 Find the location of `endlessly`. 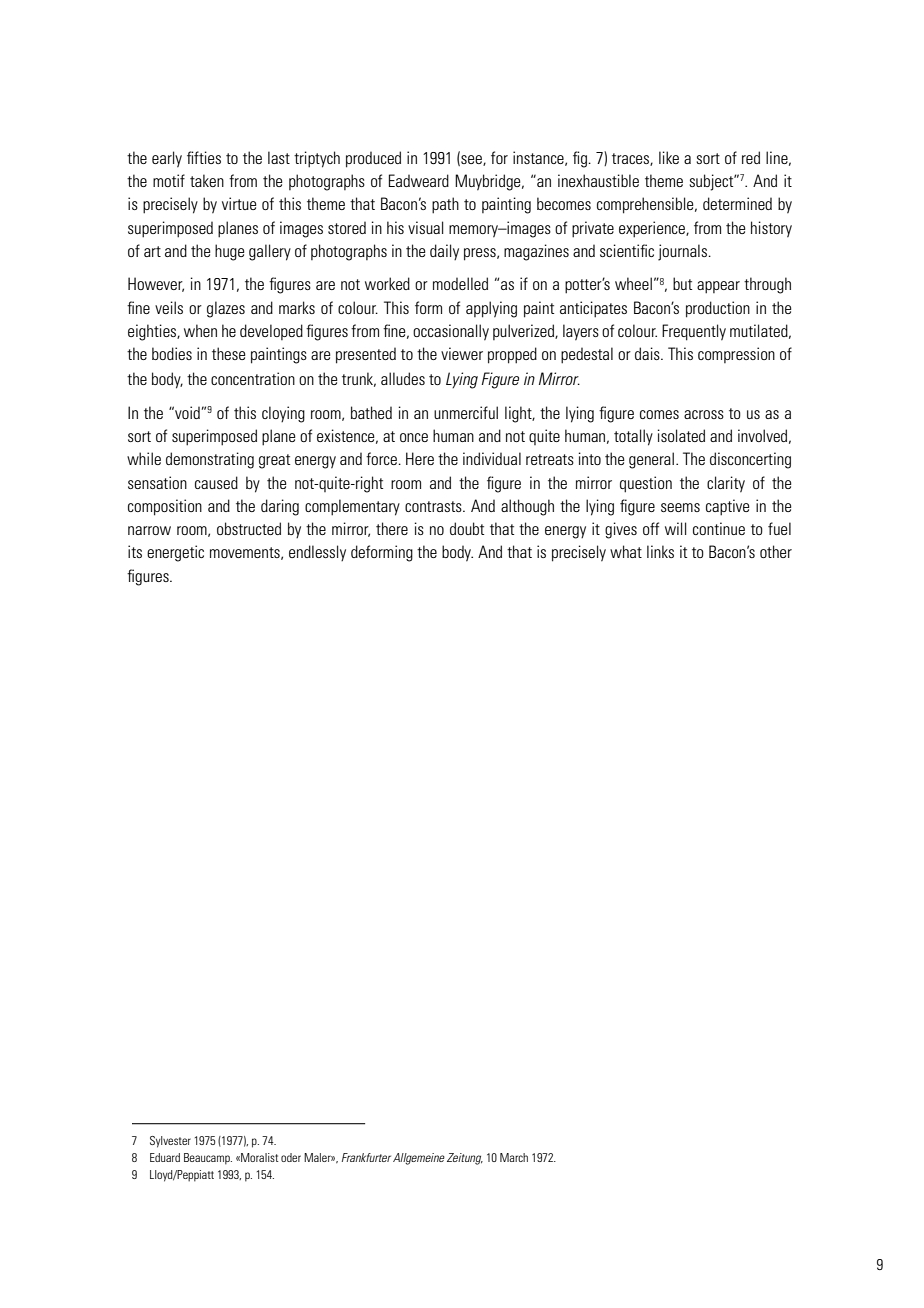

endlessly is located at coordinates (317, 553).
